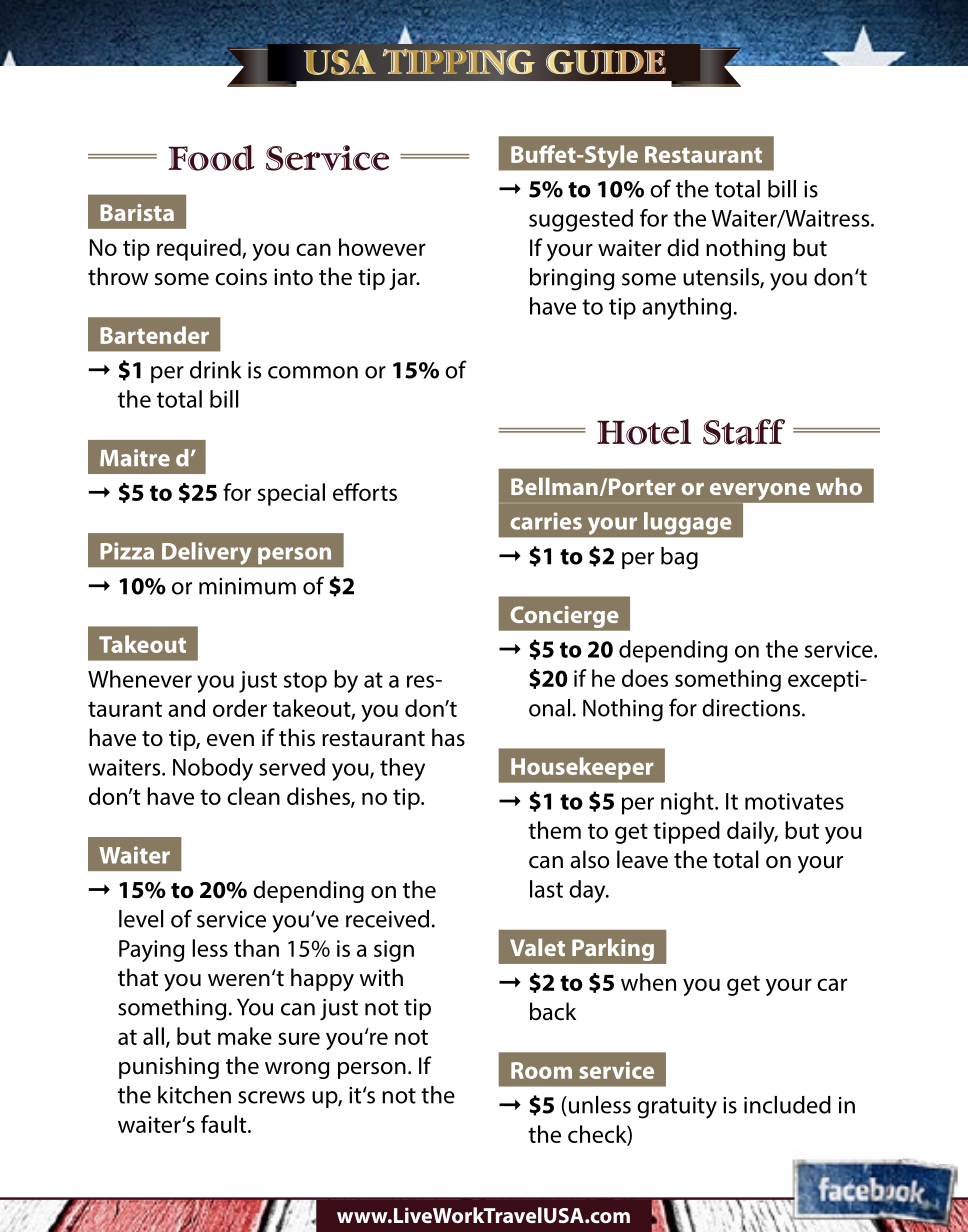 This page has width=968, height=1232. I want to click on directions, so click(752, 708).
